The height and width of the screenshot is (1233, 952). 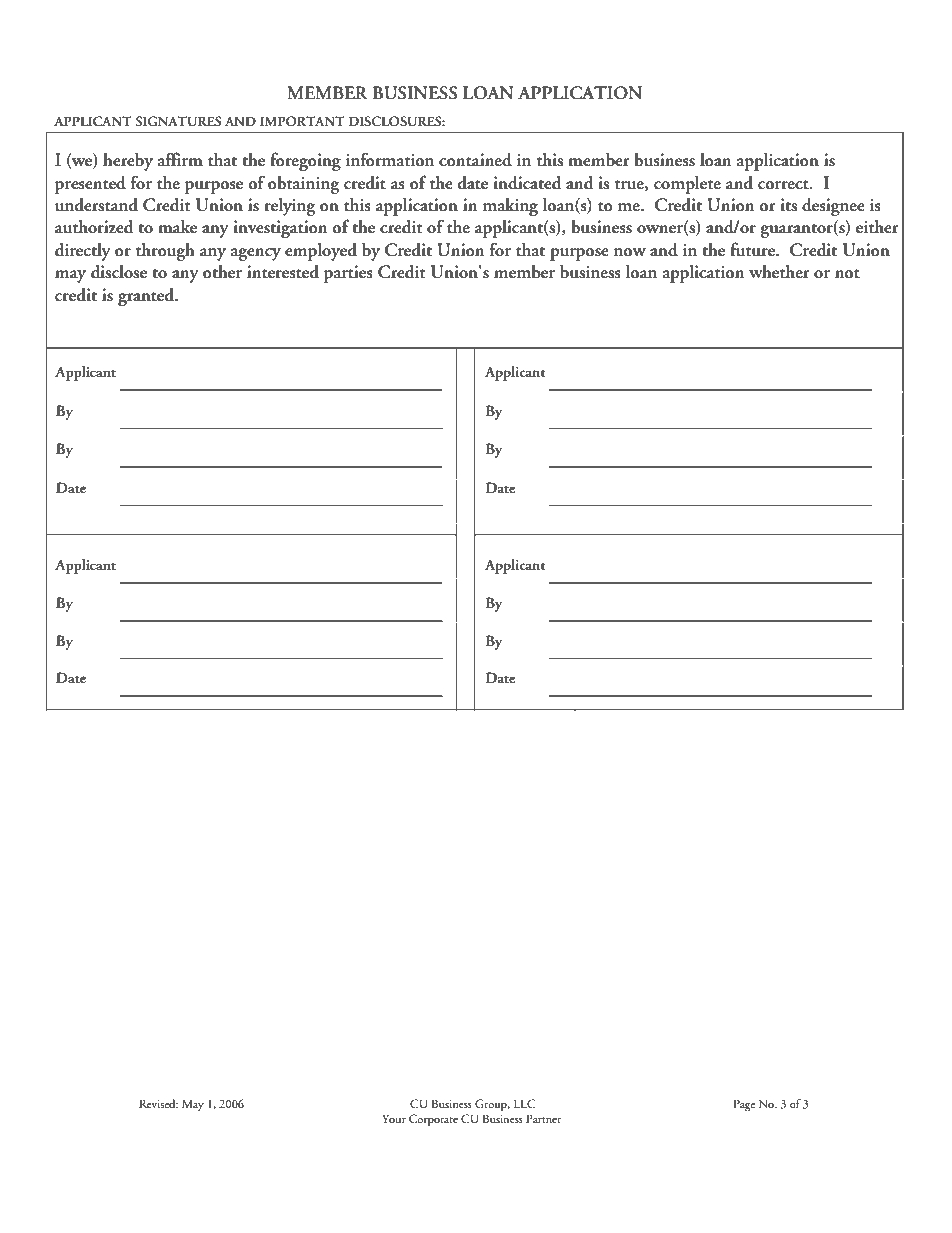 I want to click on correct, so click(x=784, y=185).
